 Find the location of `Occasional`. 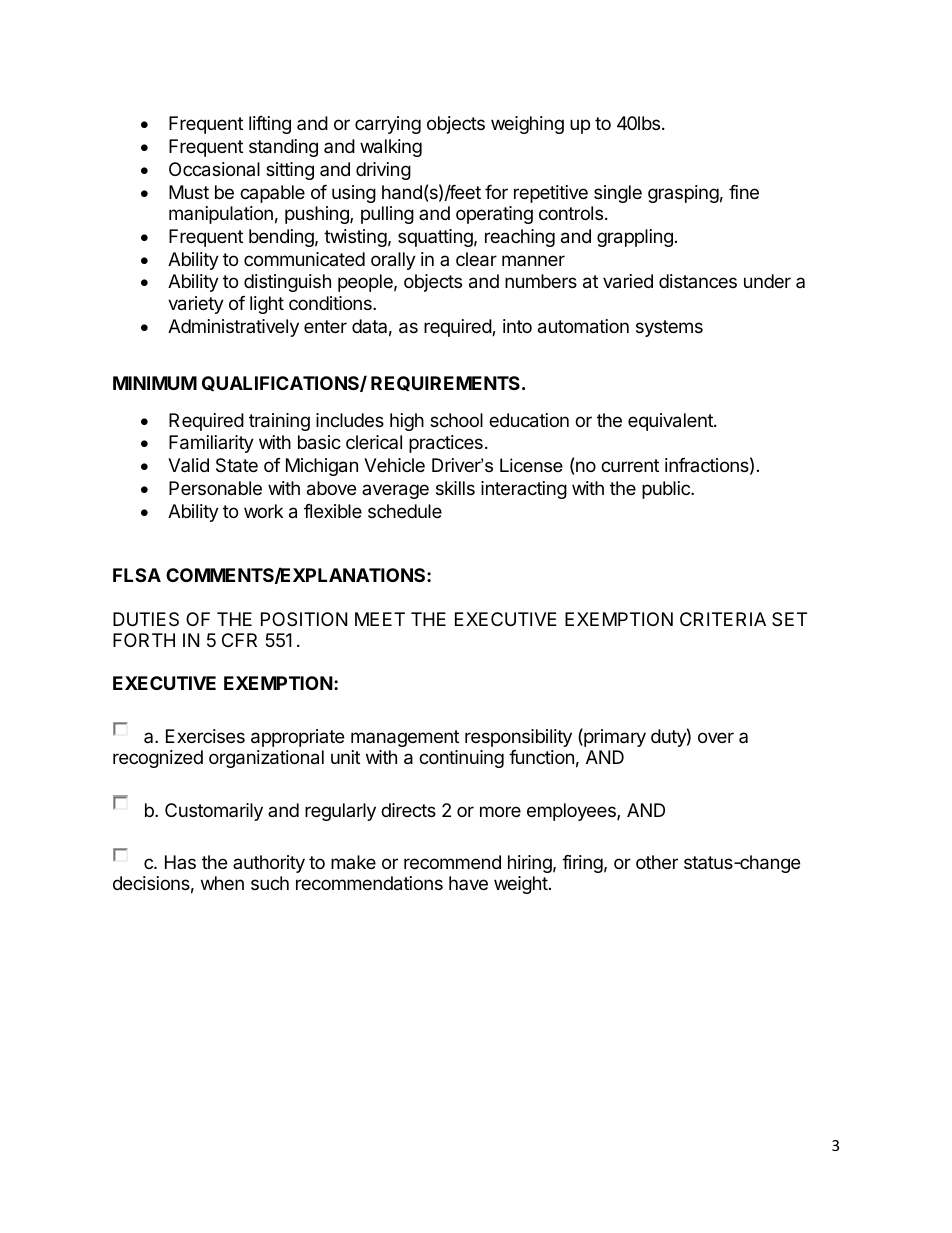

Occasional is located at coordinates (214, 169).
